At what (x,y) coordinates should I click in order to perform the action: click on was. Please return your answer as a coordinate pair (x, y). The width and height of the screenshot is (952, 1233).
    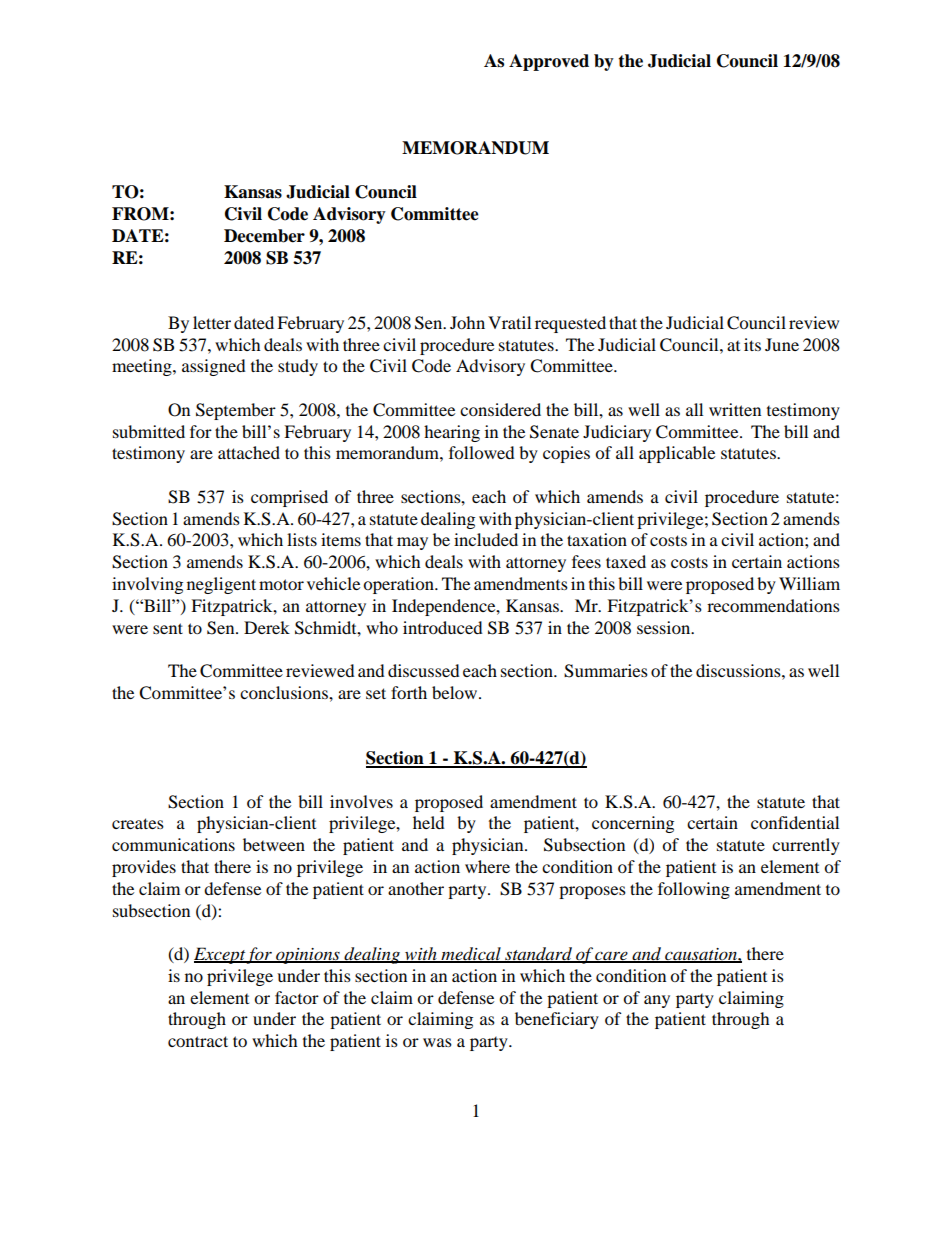
    Looking at the image, I should click on (437, 1042).
